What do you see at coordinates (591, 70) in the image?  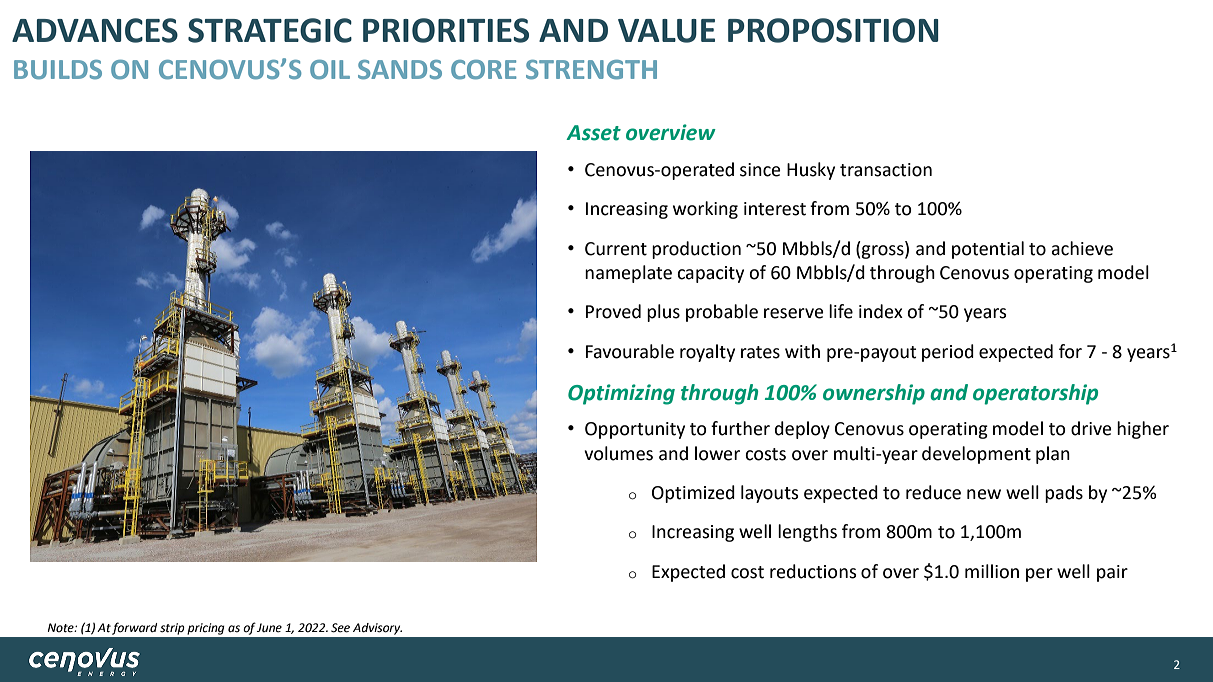 I see `STRENGTH` at bounding box center [591, 70].
